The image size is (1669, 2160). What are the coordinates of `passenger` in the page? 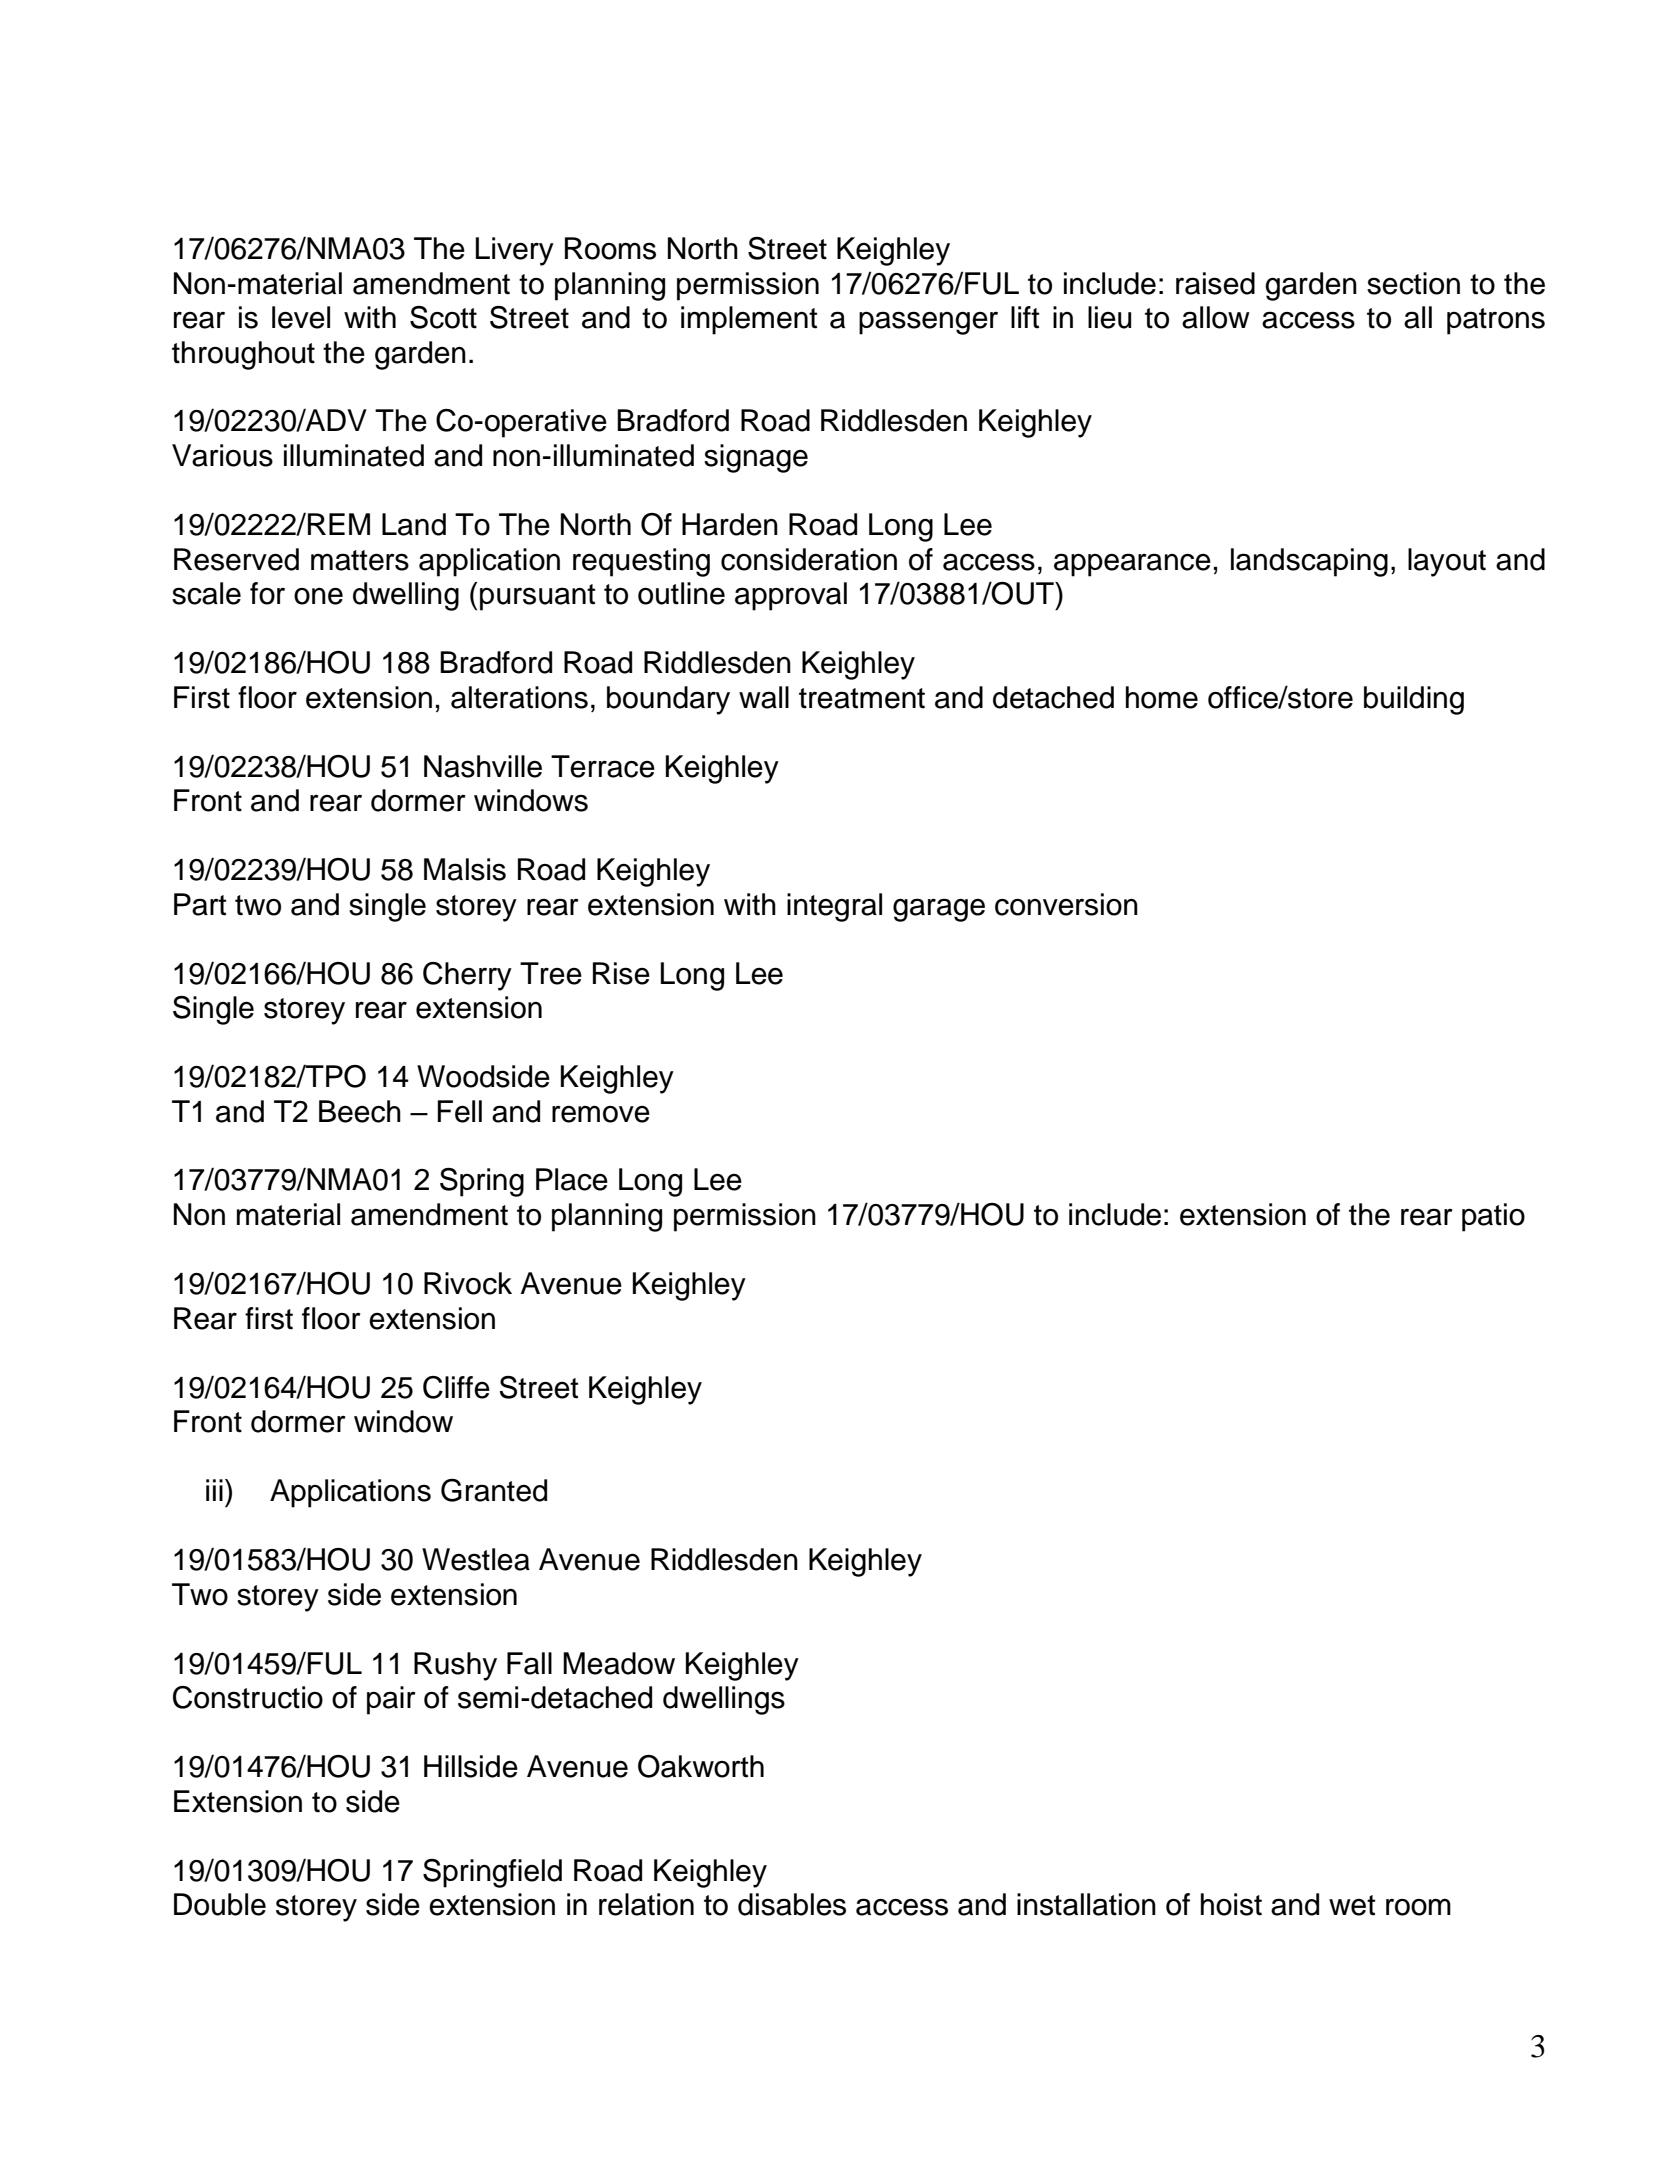 It's located at (928, 323).
